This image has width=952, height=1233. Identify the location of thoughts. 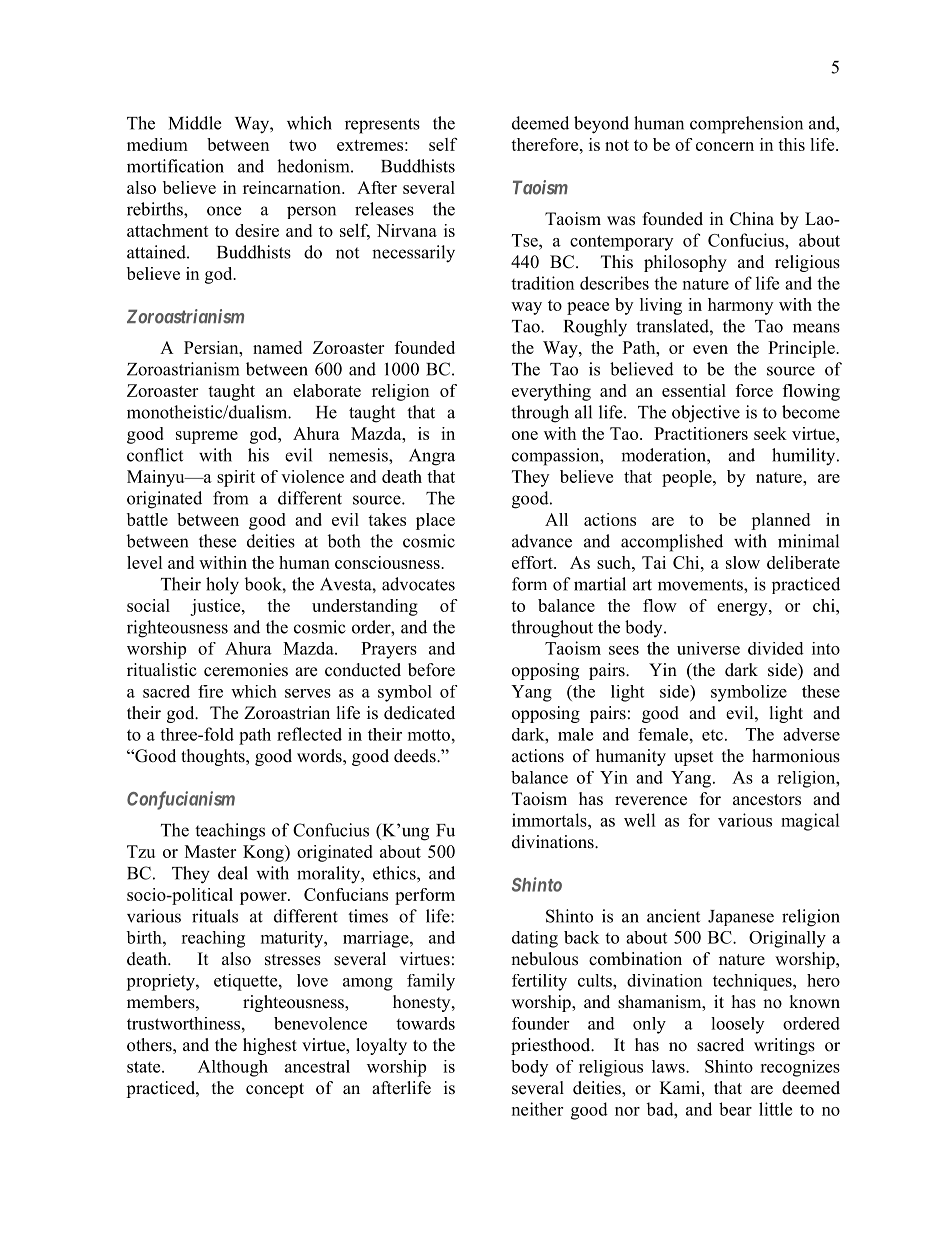
(214, 757).
